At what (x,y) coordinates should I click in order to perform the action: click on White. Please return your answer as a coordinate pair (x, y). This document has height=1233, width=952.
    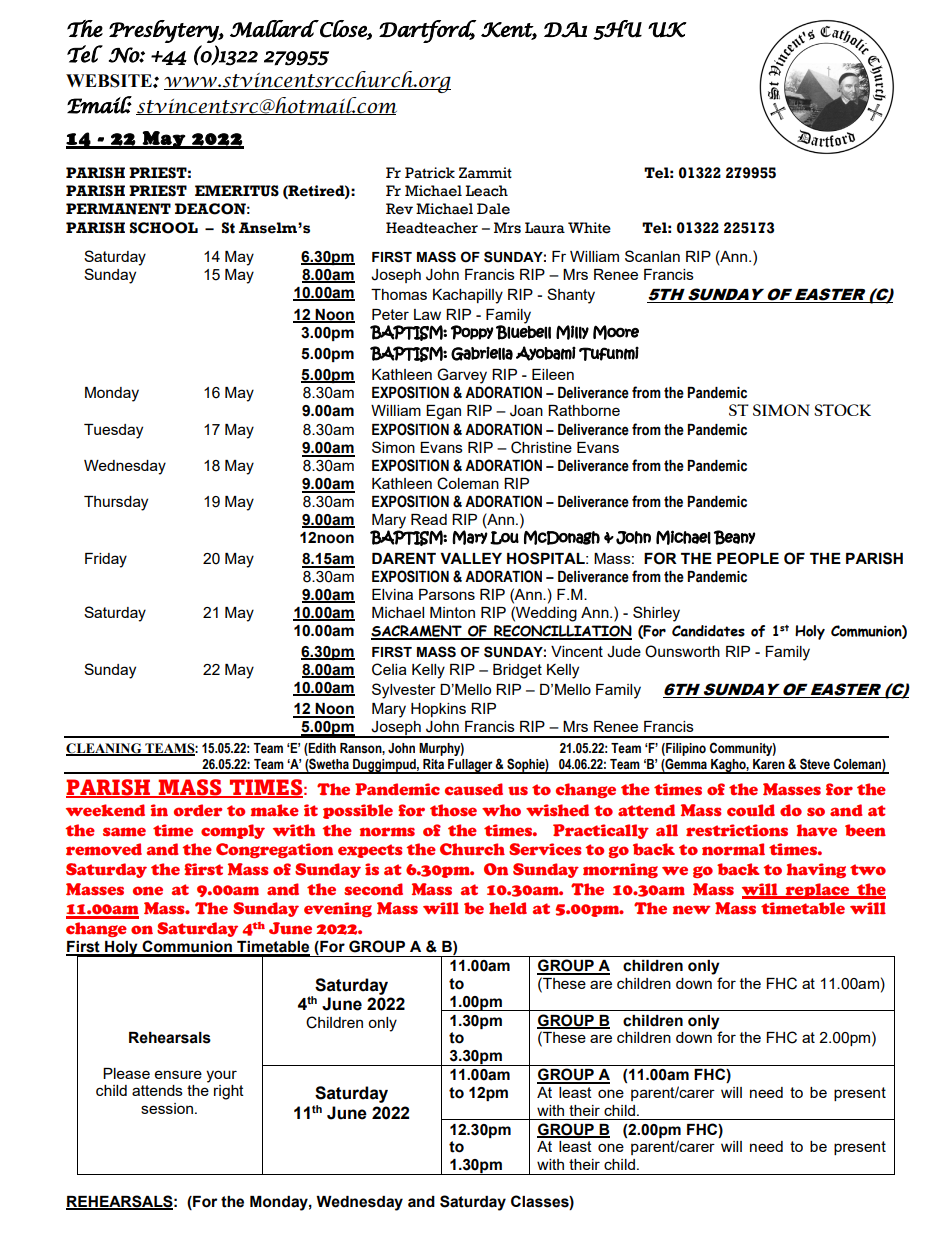
    Looking at the image, I should click on (589, 228).
